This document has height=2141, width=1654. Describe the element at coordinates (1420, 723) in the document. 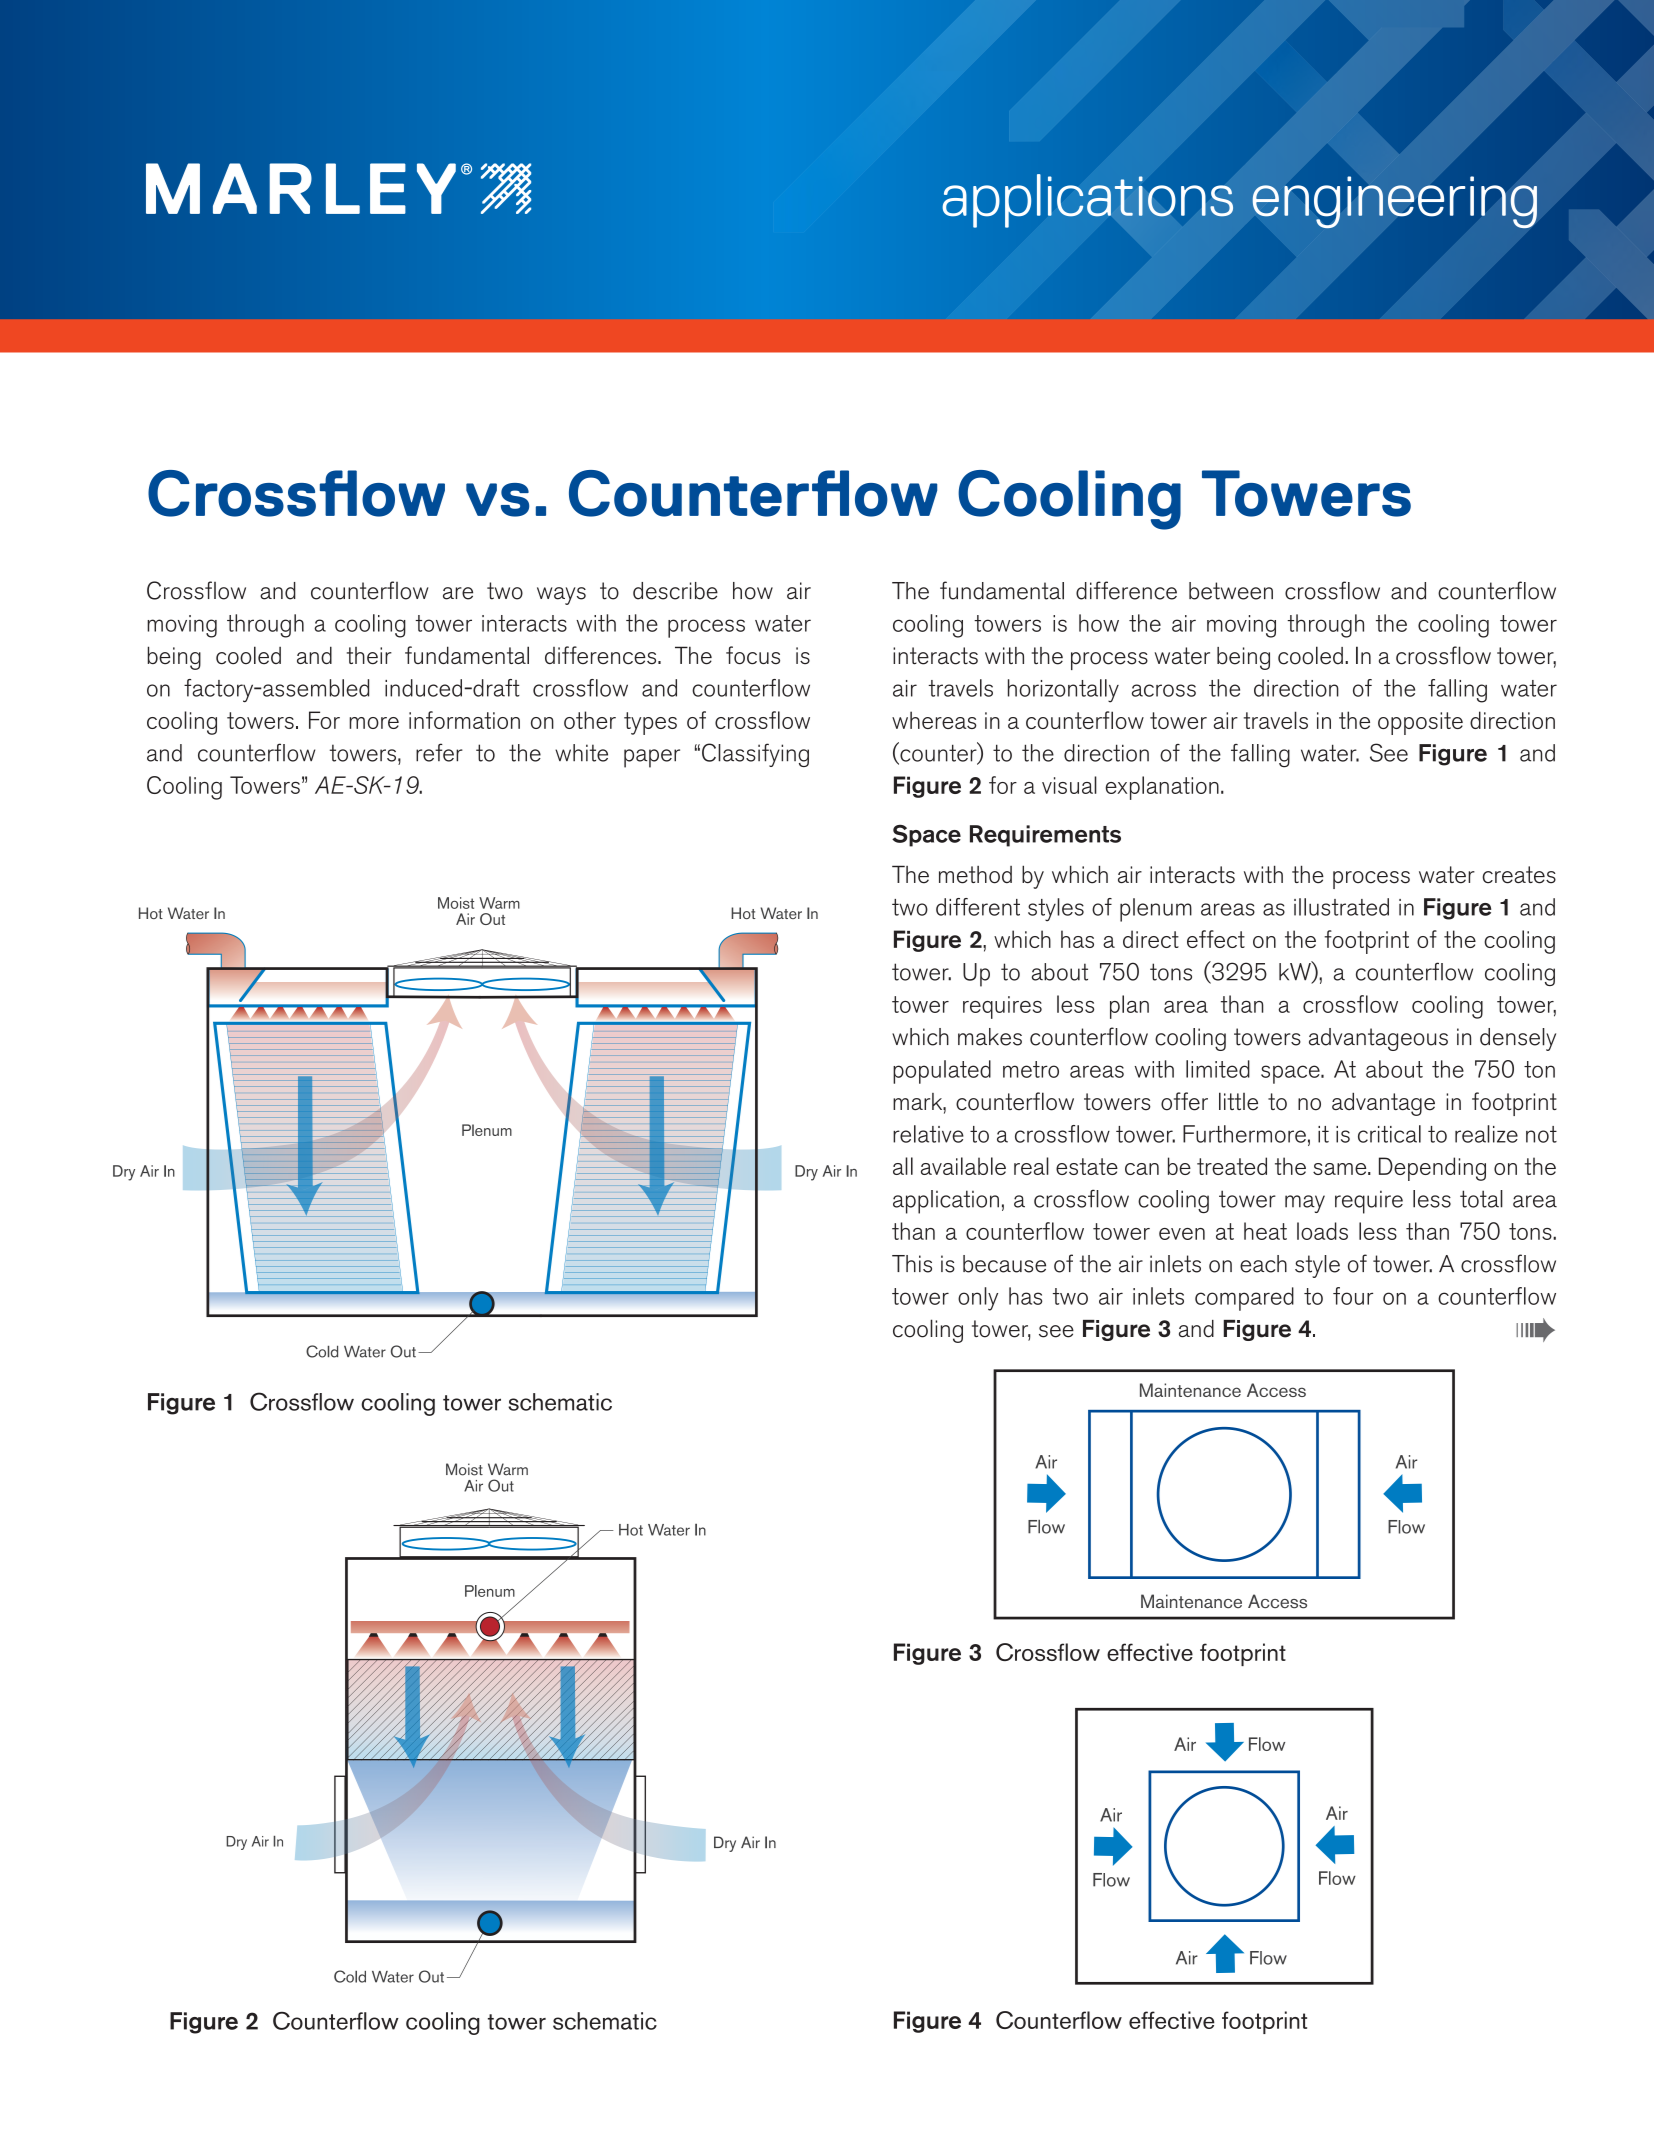

I see `opposite` at that location.
